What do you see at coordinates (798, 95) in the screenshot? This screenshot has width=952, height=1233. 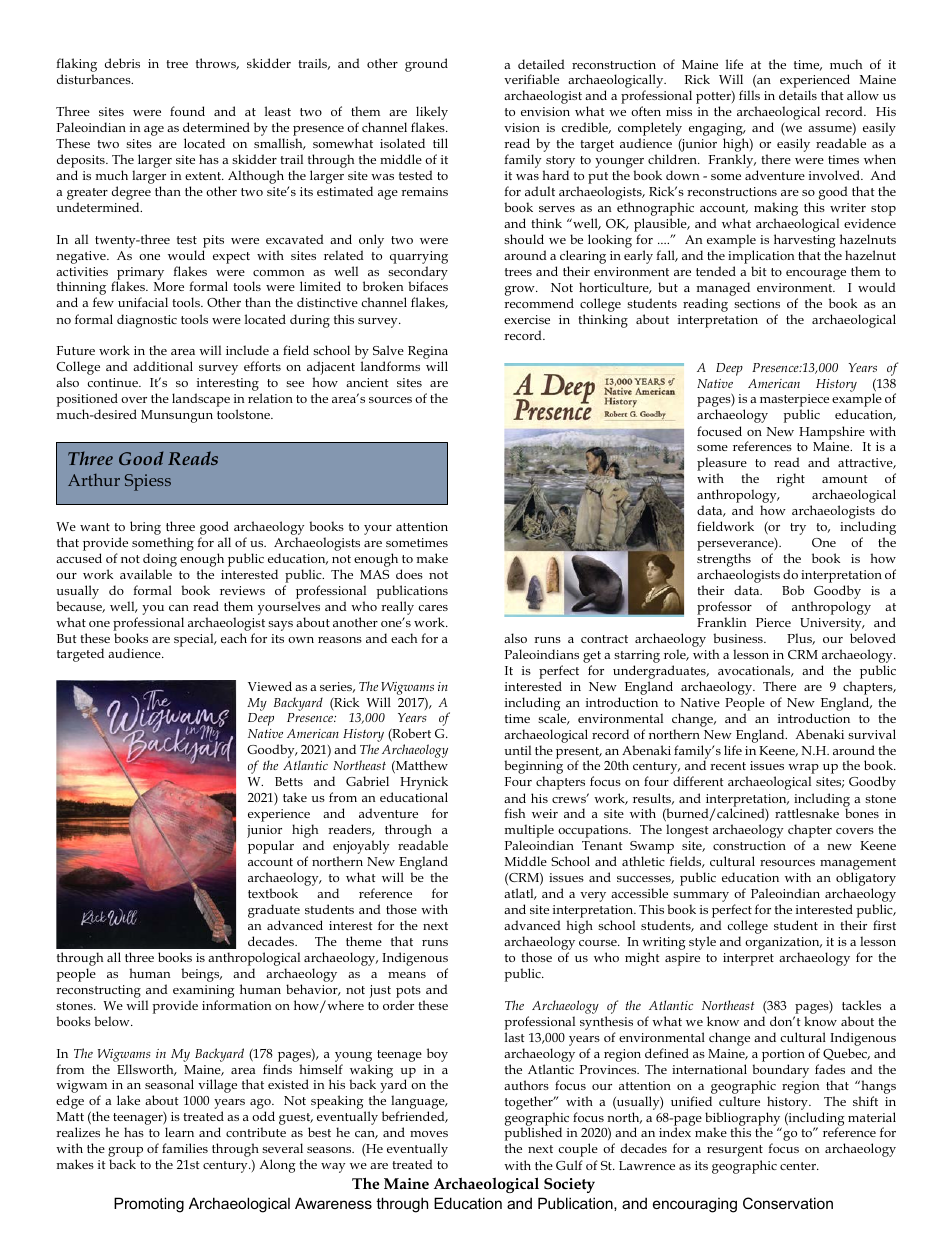 I see `details` at bounding box center [798, 95].
